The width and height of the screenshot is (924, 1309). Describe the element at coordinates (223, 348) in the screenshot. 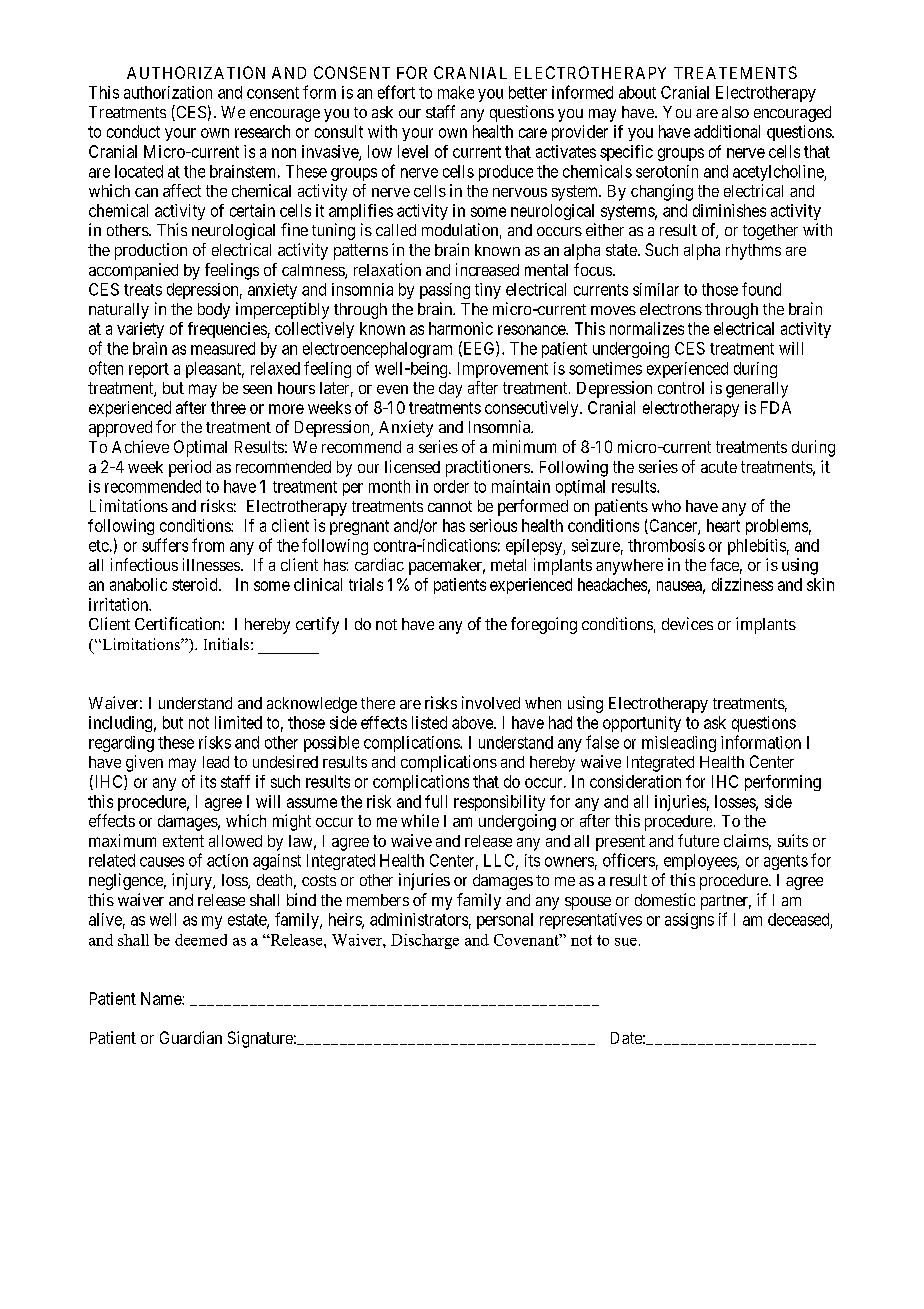

I see `measured` at that location.
